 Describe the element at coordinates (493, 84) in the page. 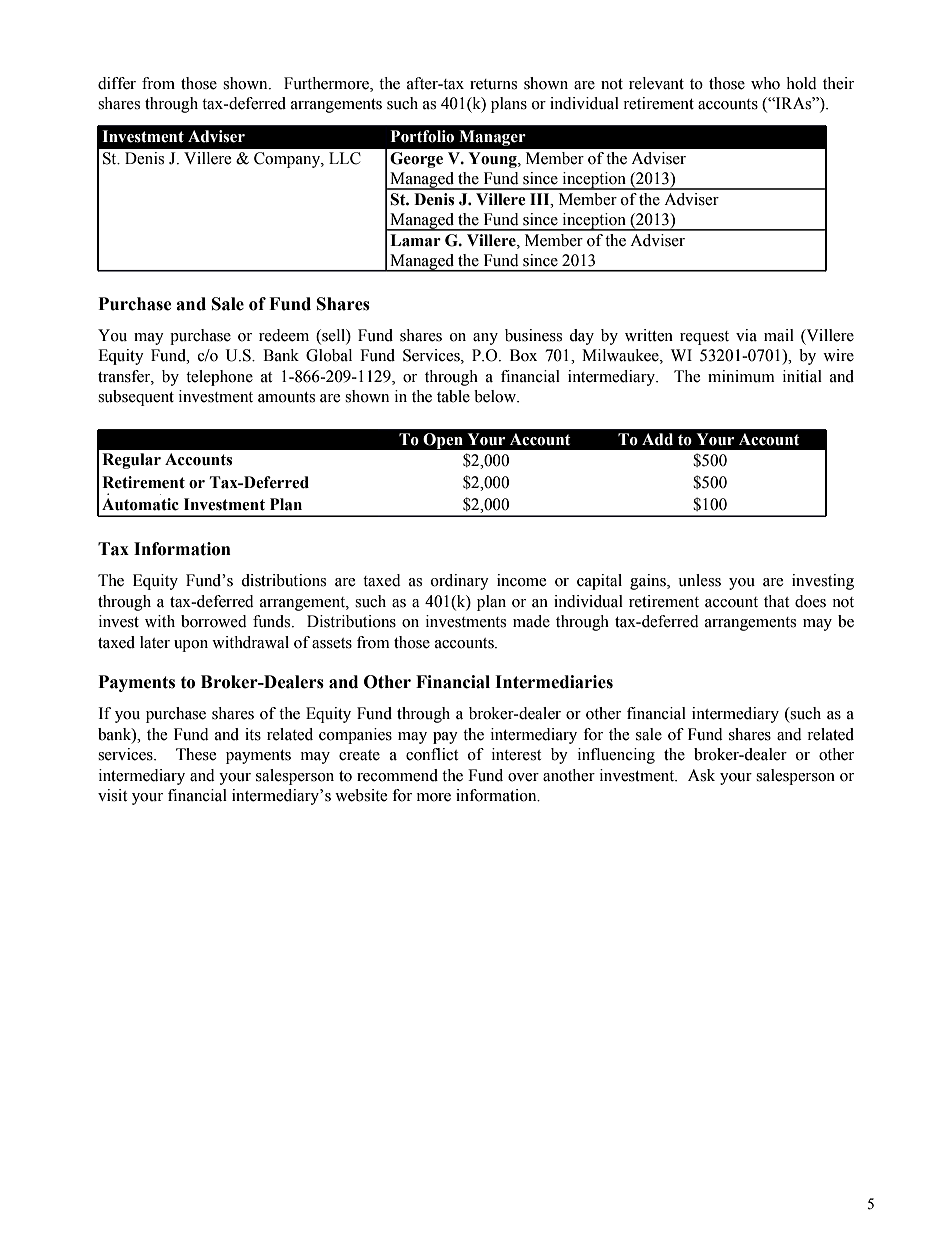

I see `returns` at that location.
